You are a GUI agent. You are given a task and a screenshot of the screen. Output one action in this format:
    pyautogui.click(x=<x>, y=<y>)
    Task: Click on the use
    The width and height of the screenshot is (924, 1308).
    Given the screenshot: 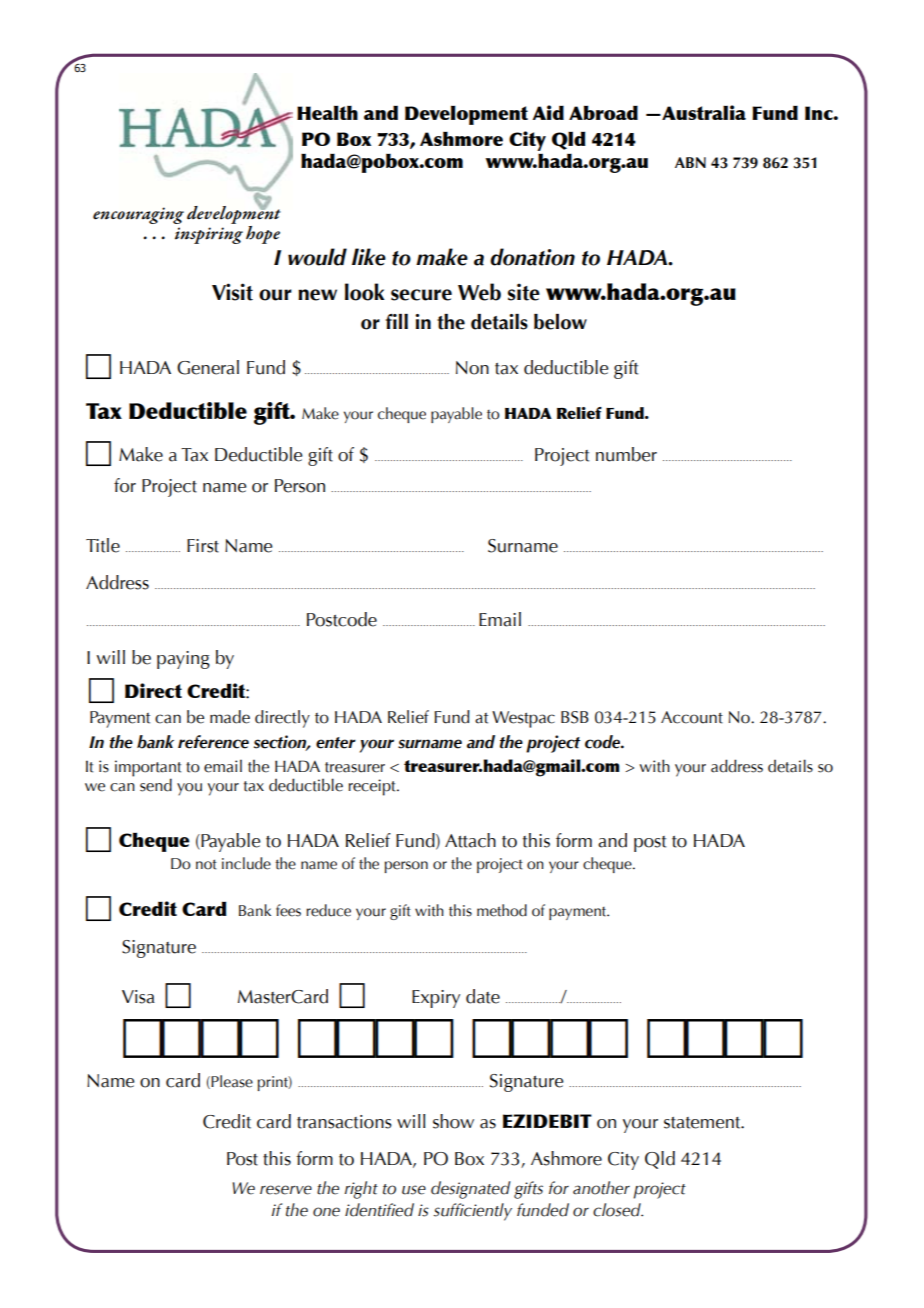 What is the action you would take?
    pyautogui.click(x=414, y=1190)
